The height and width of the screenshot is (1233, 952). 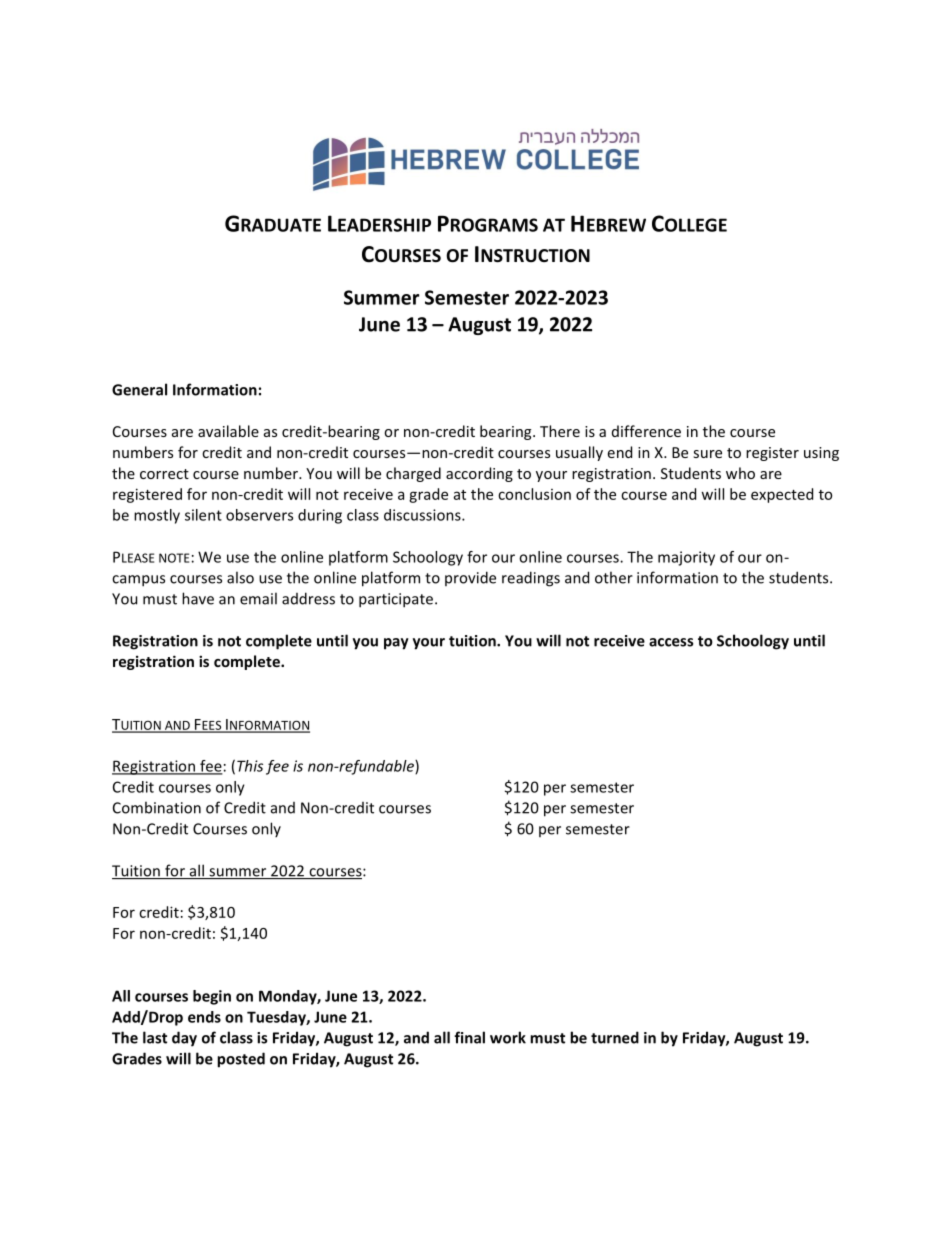 I want to click on posted, so click(x=241, y=1060).
